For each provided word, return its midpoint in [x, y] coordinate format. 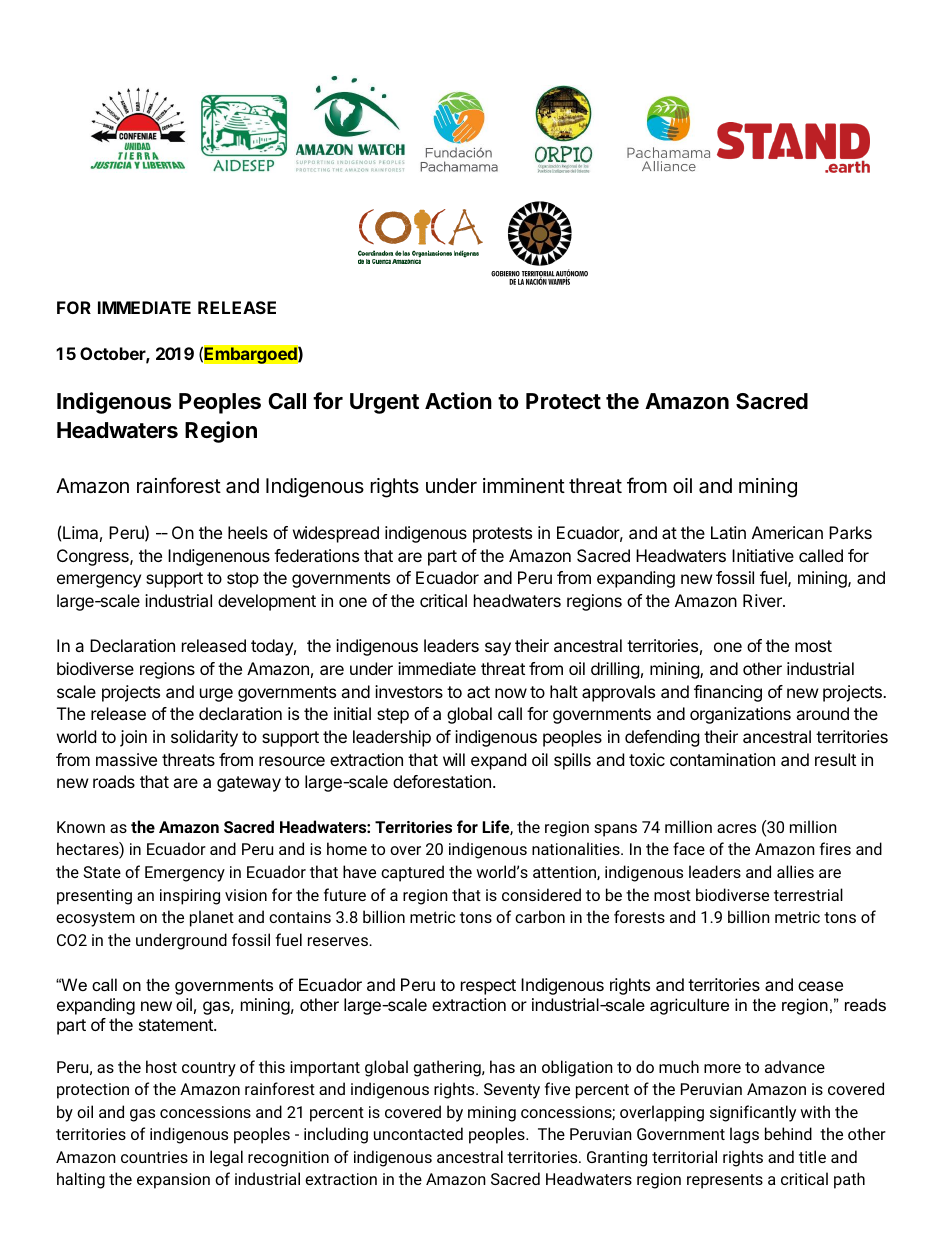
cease [820, 986]
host [161, 1066]
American [787, 532]
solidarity [204, 738]
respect [488, 987]
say [498, 649]
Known [81, 827]
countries [154, 1157]
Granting [617, 1159]
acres [736, 828]
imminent [524, 485]
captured [412, 873]
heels [248, 532]
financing [728, 693]
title [812, 1156]
